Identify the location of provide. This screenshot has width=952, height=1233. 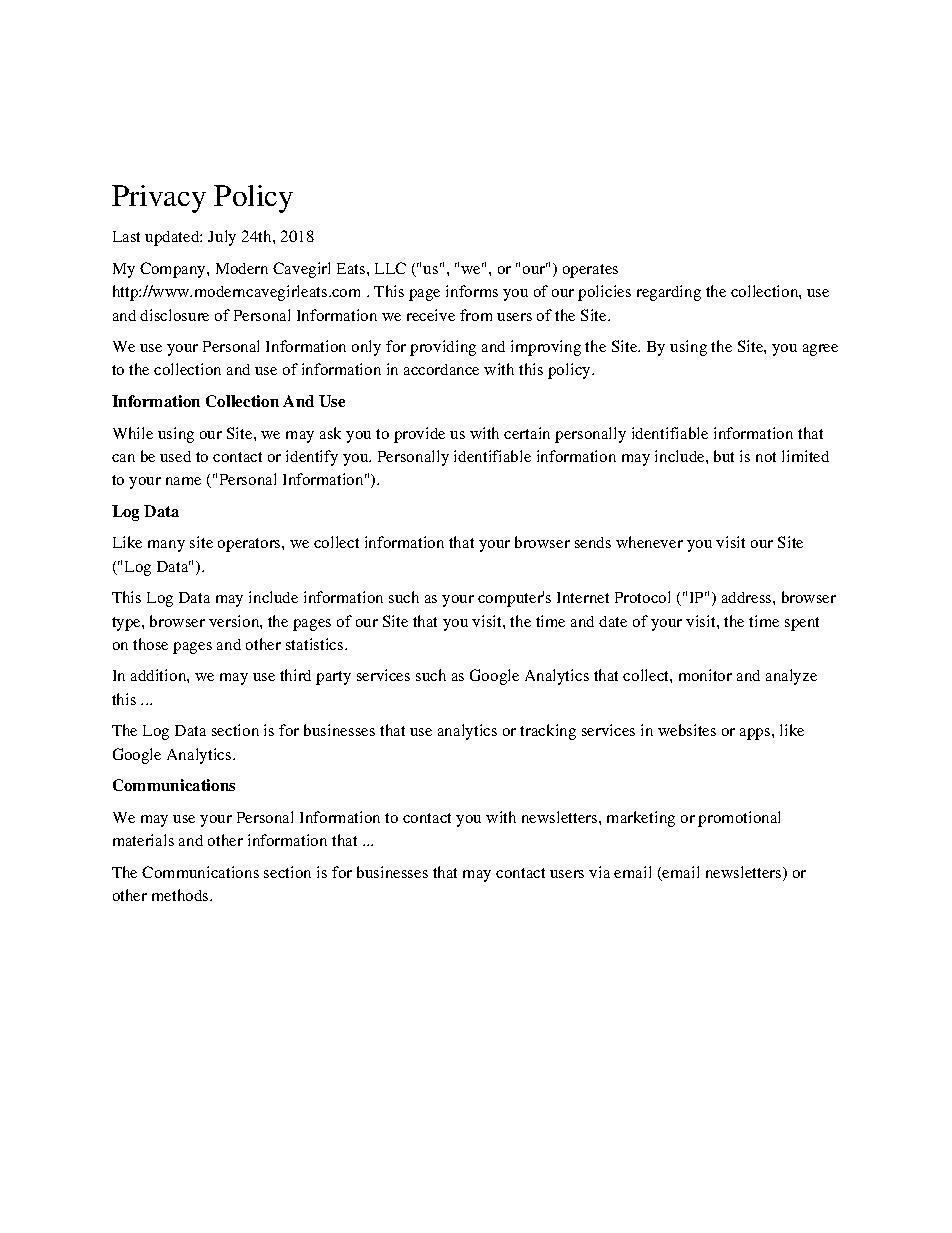
(419, 435).
